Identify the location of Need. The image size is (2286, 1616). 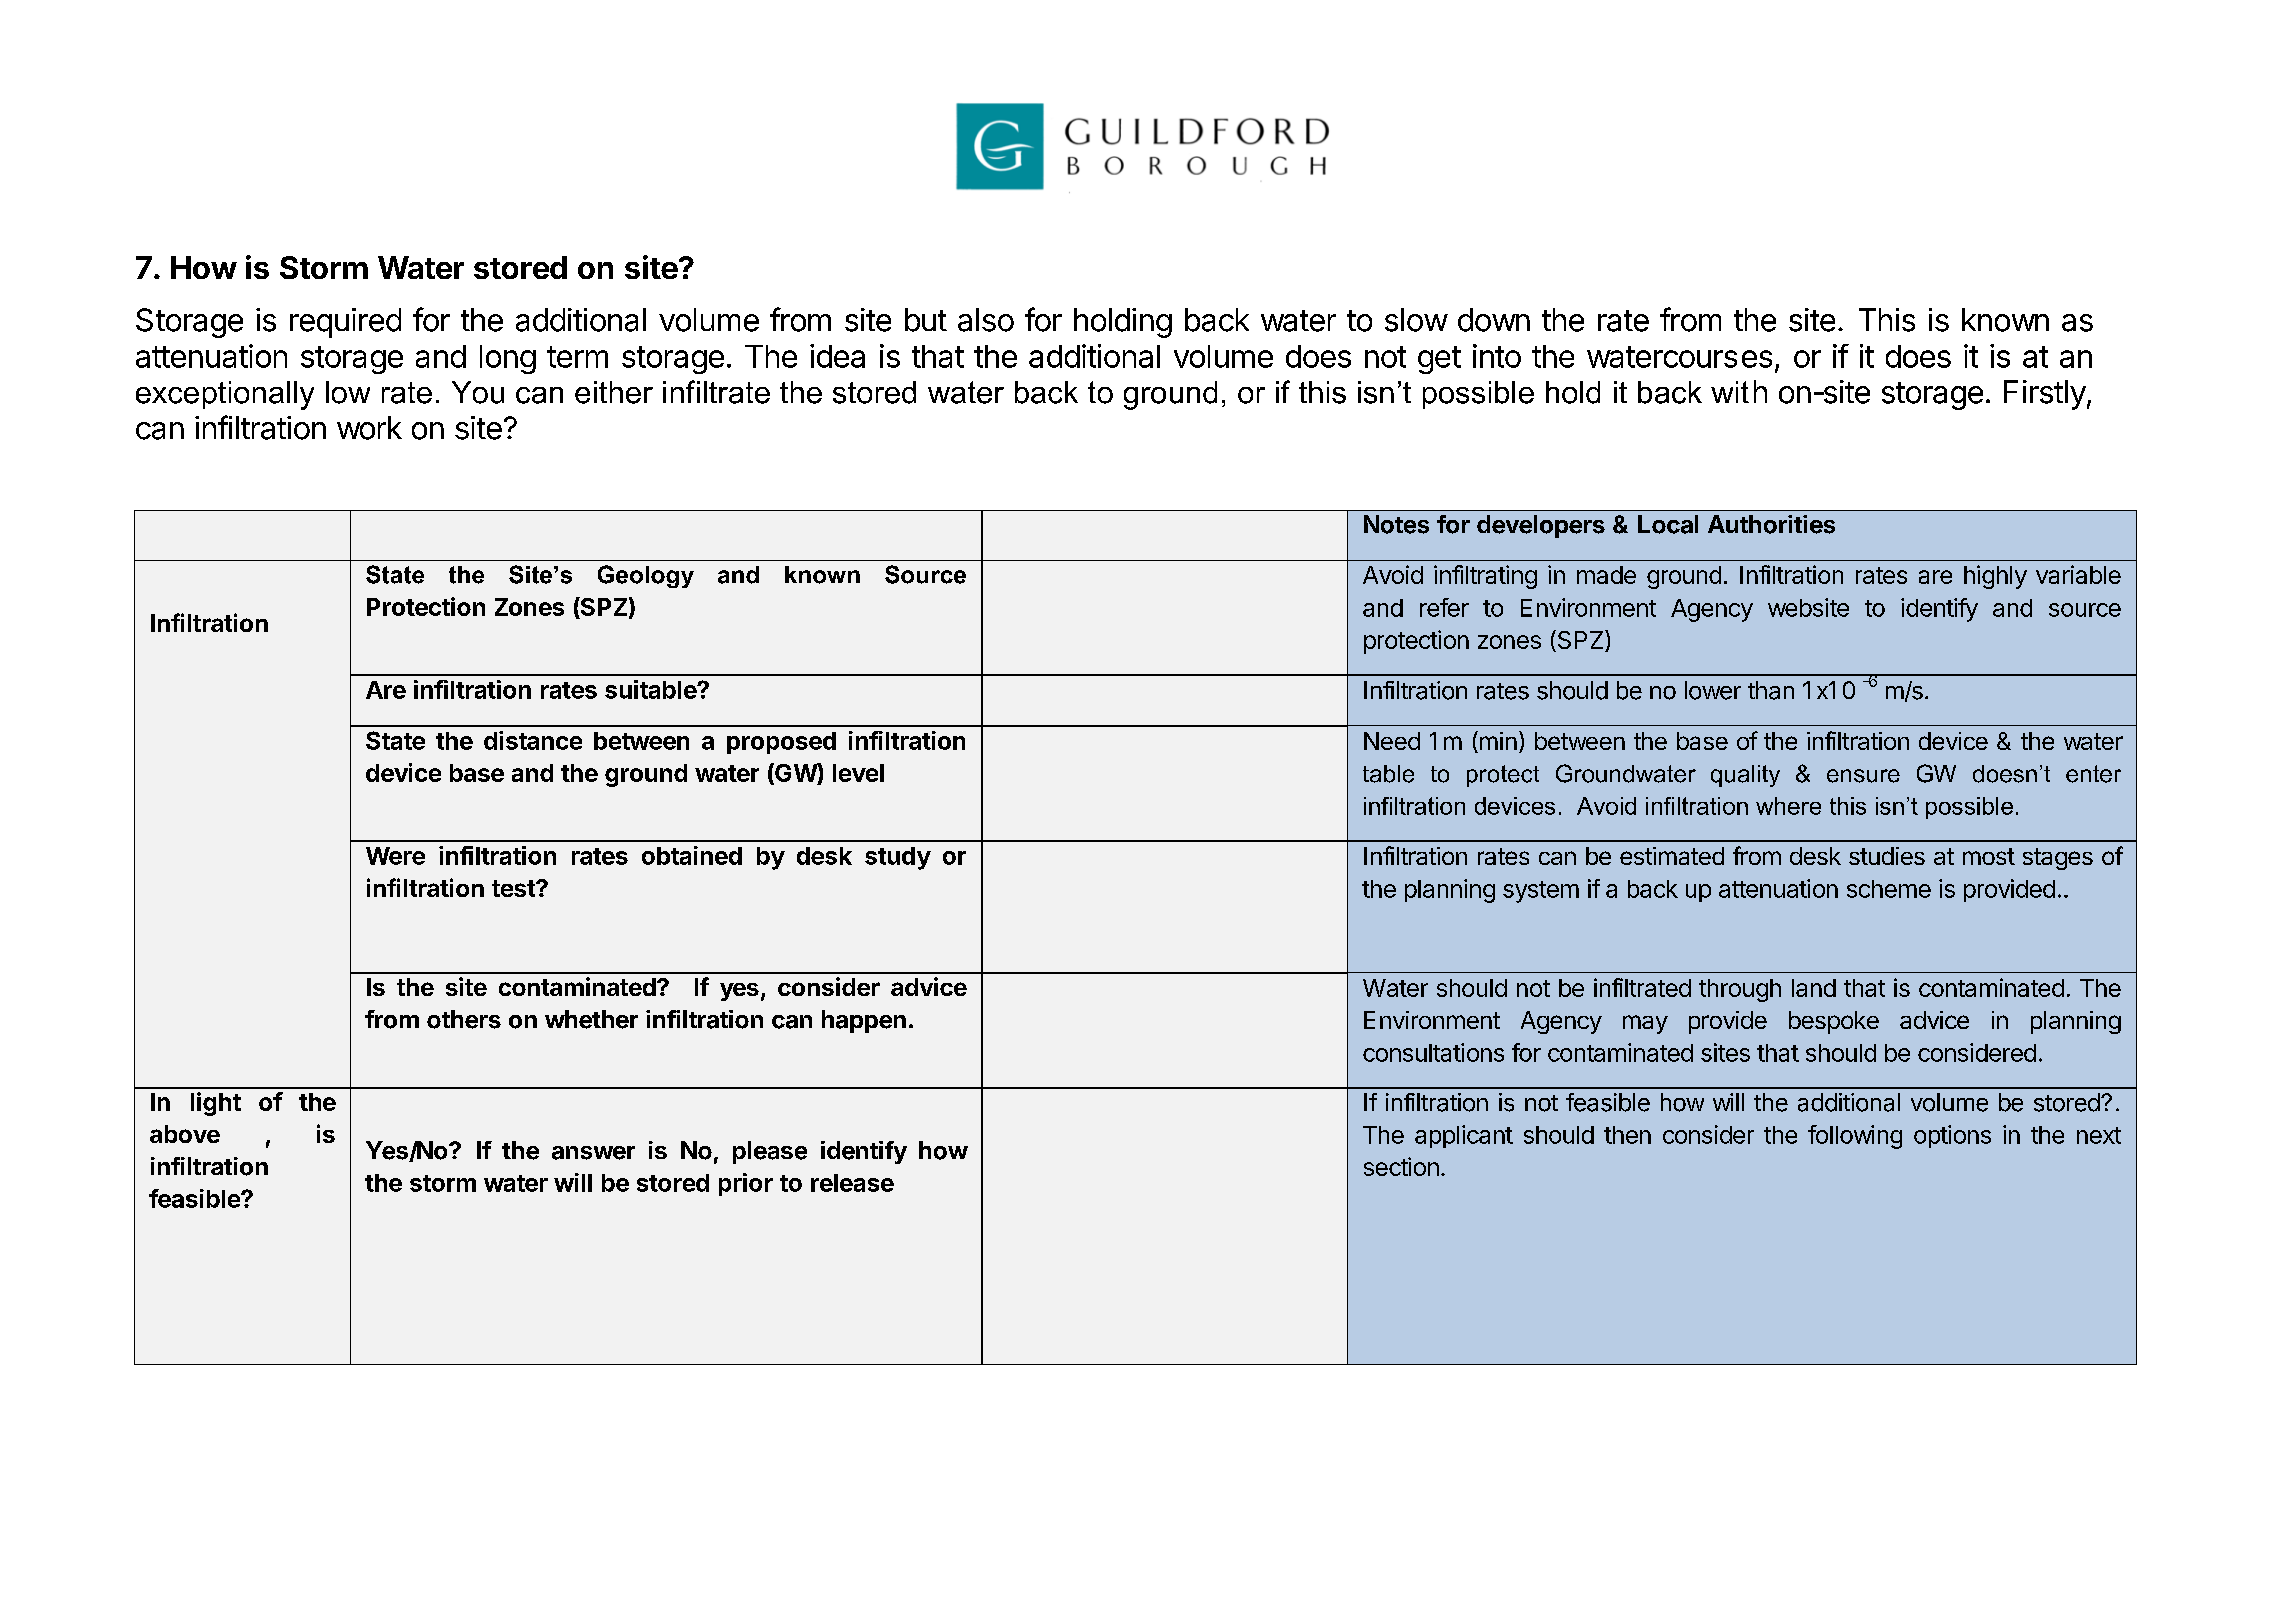
(1392, 741).
